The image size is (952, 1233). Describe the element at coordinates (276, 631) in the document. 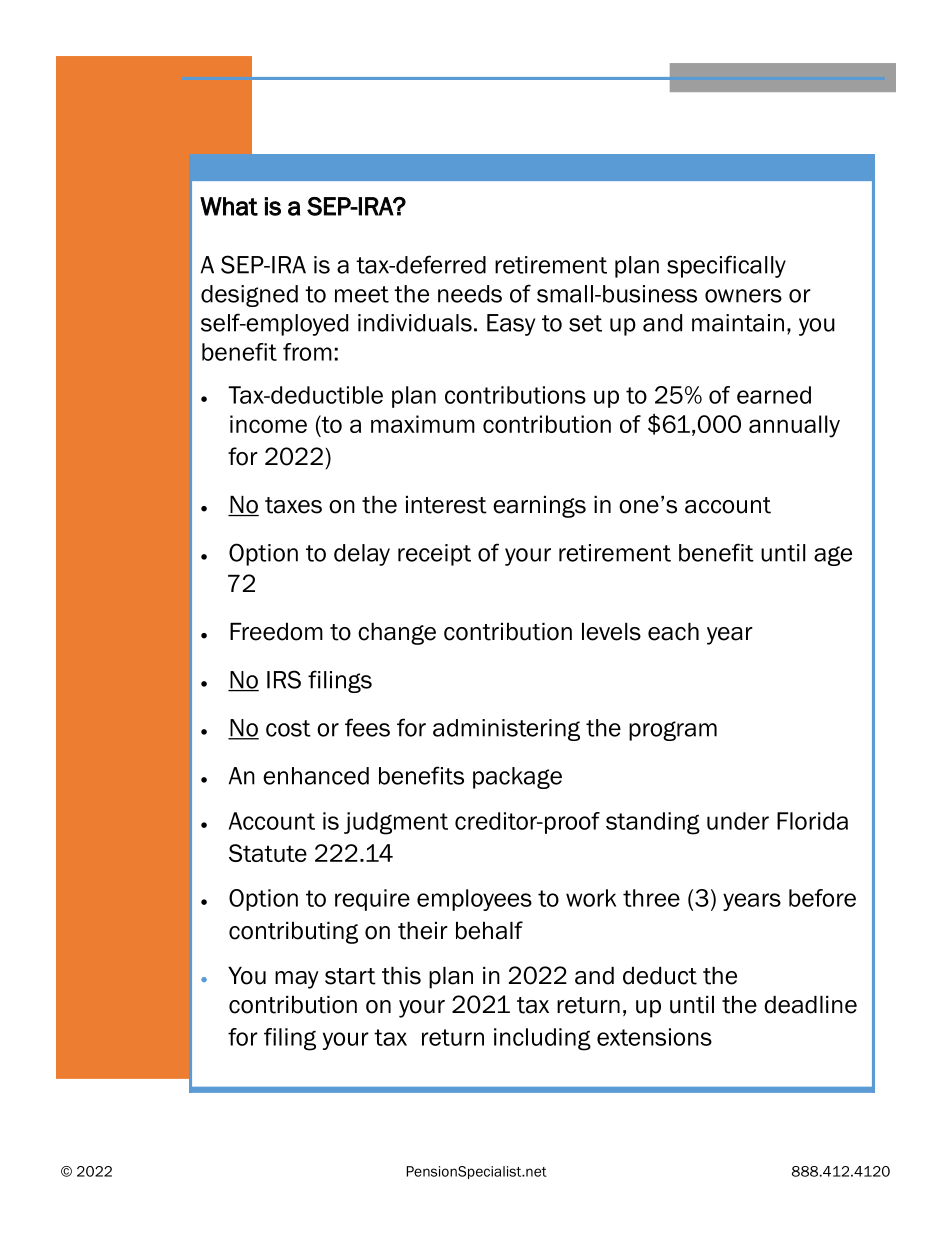

I see `Freedom` at that location.
